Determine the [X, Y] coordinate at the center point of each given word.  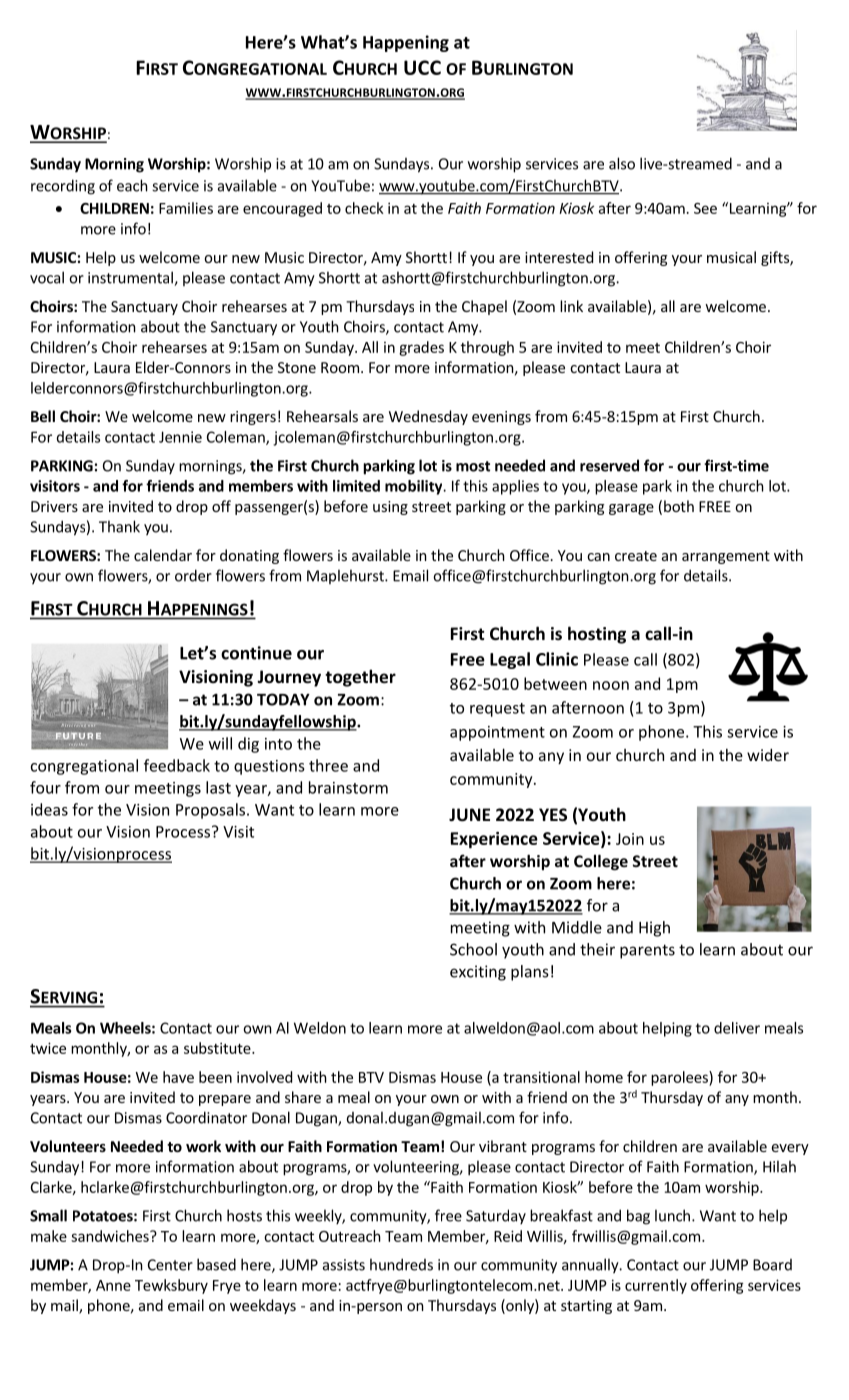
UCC [422, 67]
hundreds [401, 1264]
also [622, 163]
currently [656, 1286]
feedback [177, 765]
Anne [113, 1285]
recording [63, 187]
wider [768, 755]
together [360, 678]
